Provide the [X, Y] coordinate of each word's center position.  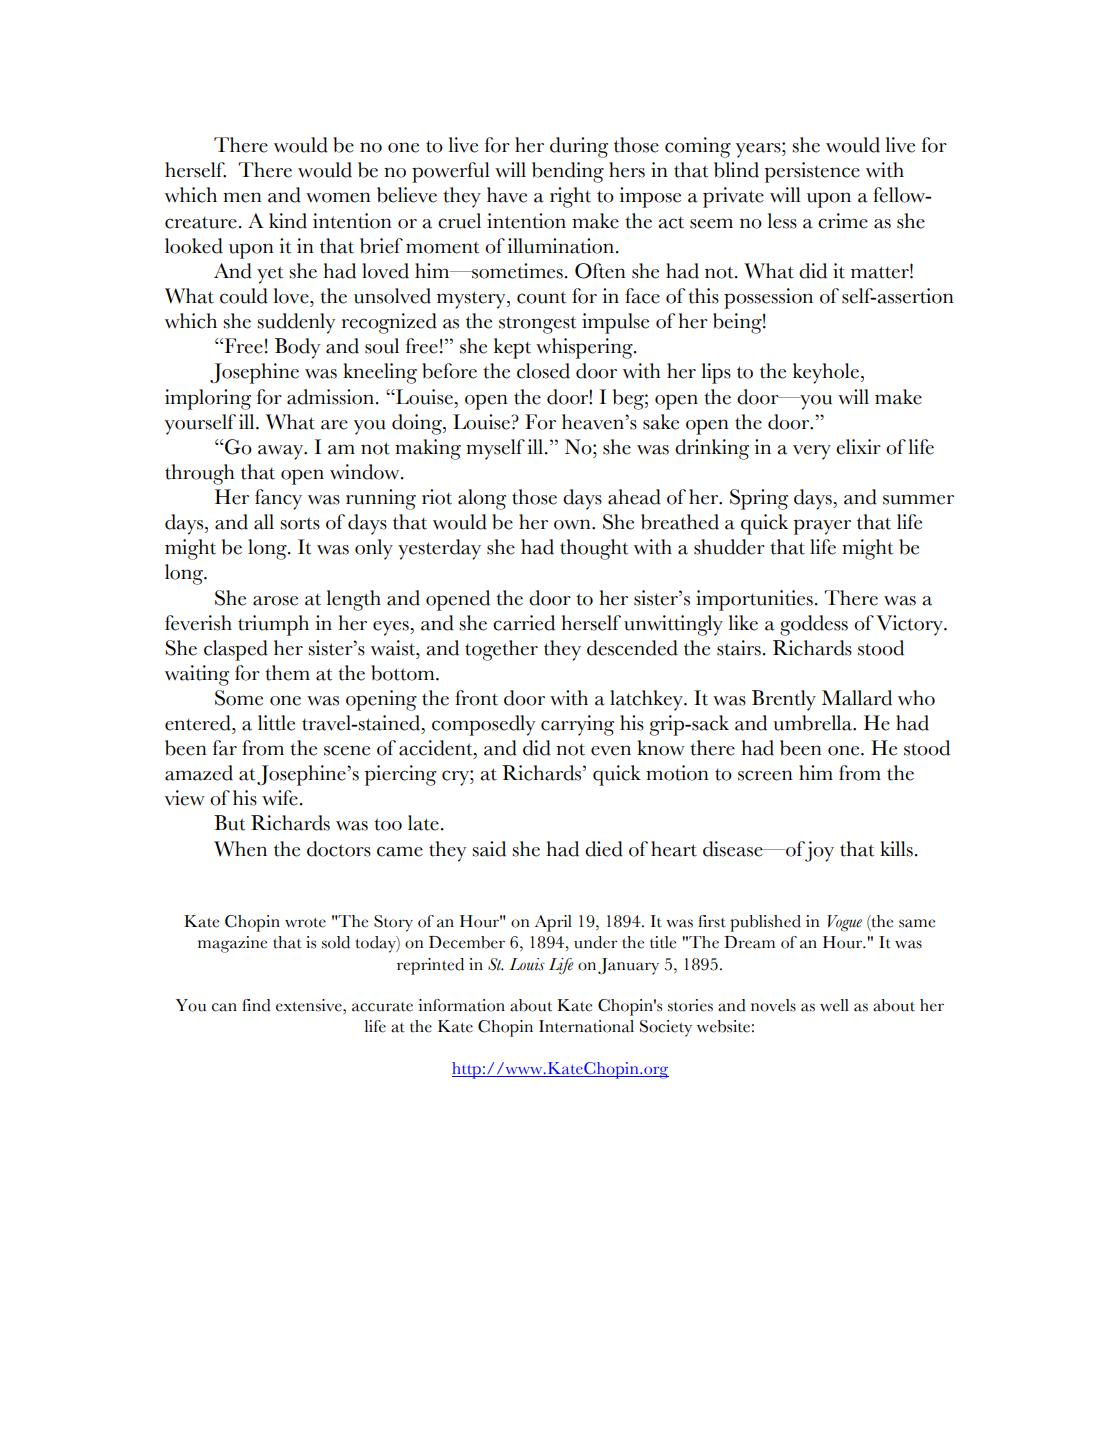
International [586, 1026]
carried [524, 623]
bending [568, 172]
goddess [814, 625]
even [611, 750]
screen [765, 775]
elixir [858, 447]
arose [275, 601]
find [256, 1005]
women [338, 197]
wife [280, 798]
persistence [812, 172]
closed [543, 371]
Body [297, 348]
